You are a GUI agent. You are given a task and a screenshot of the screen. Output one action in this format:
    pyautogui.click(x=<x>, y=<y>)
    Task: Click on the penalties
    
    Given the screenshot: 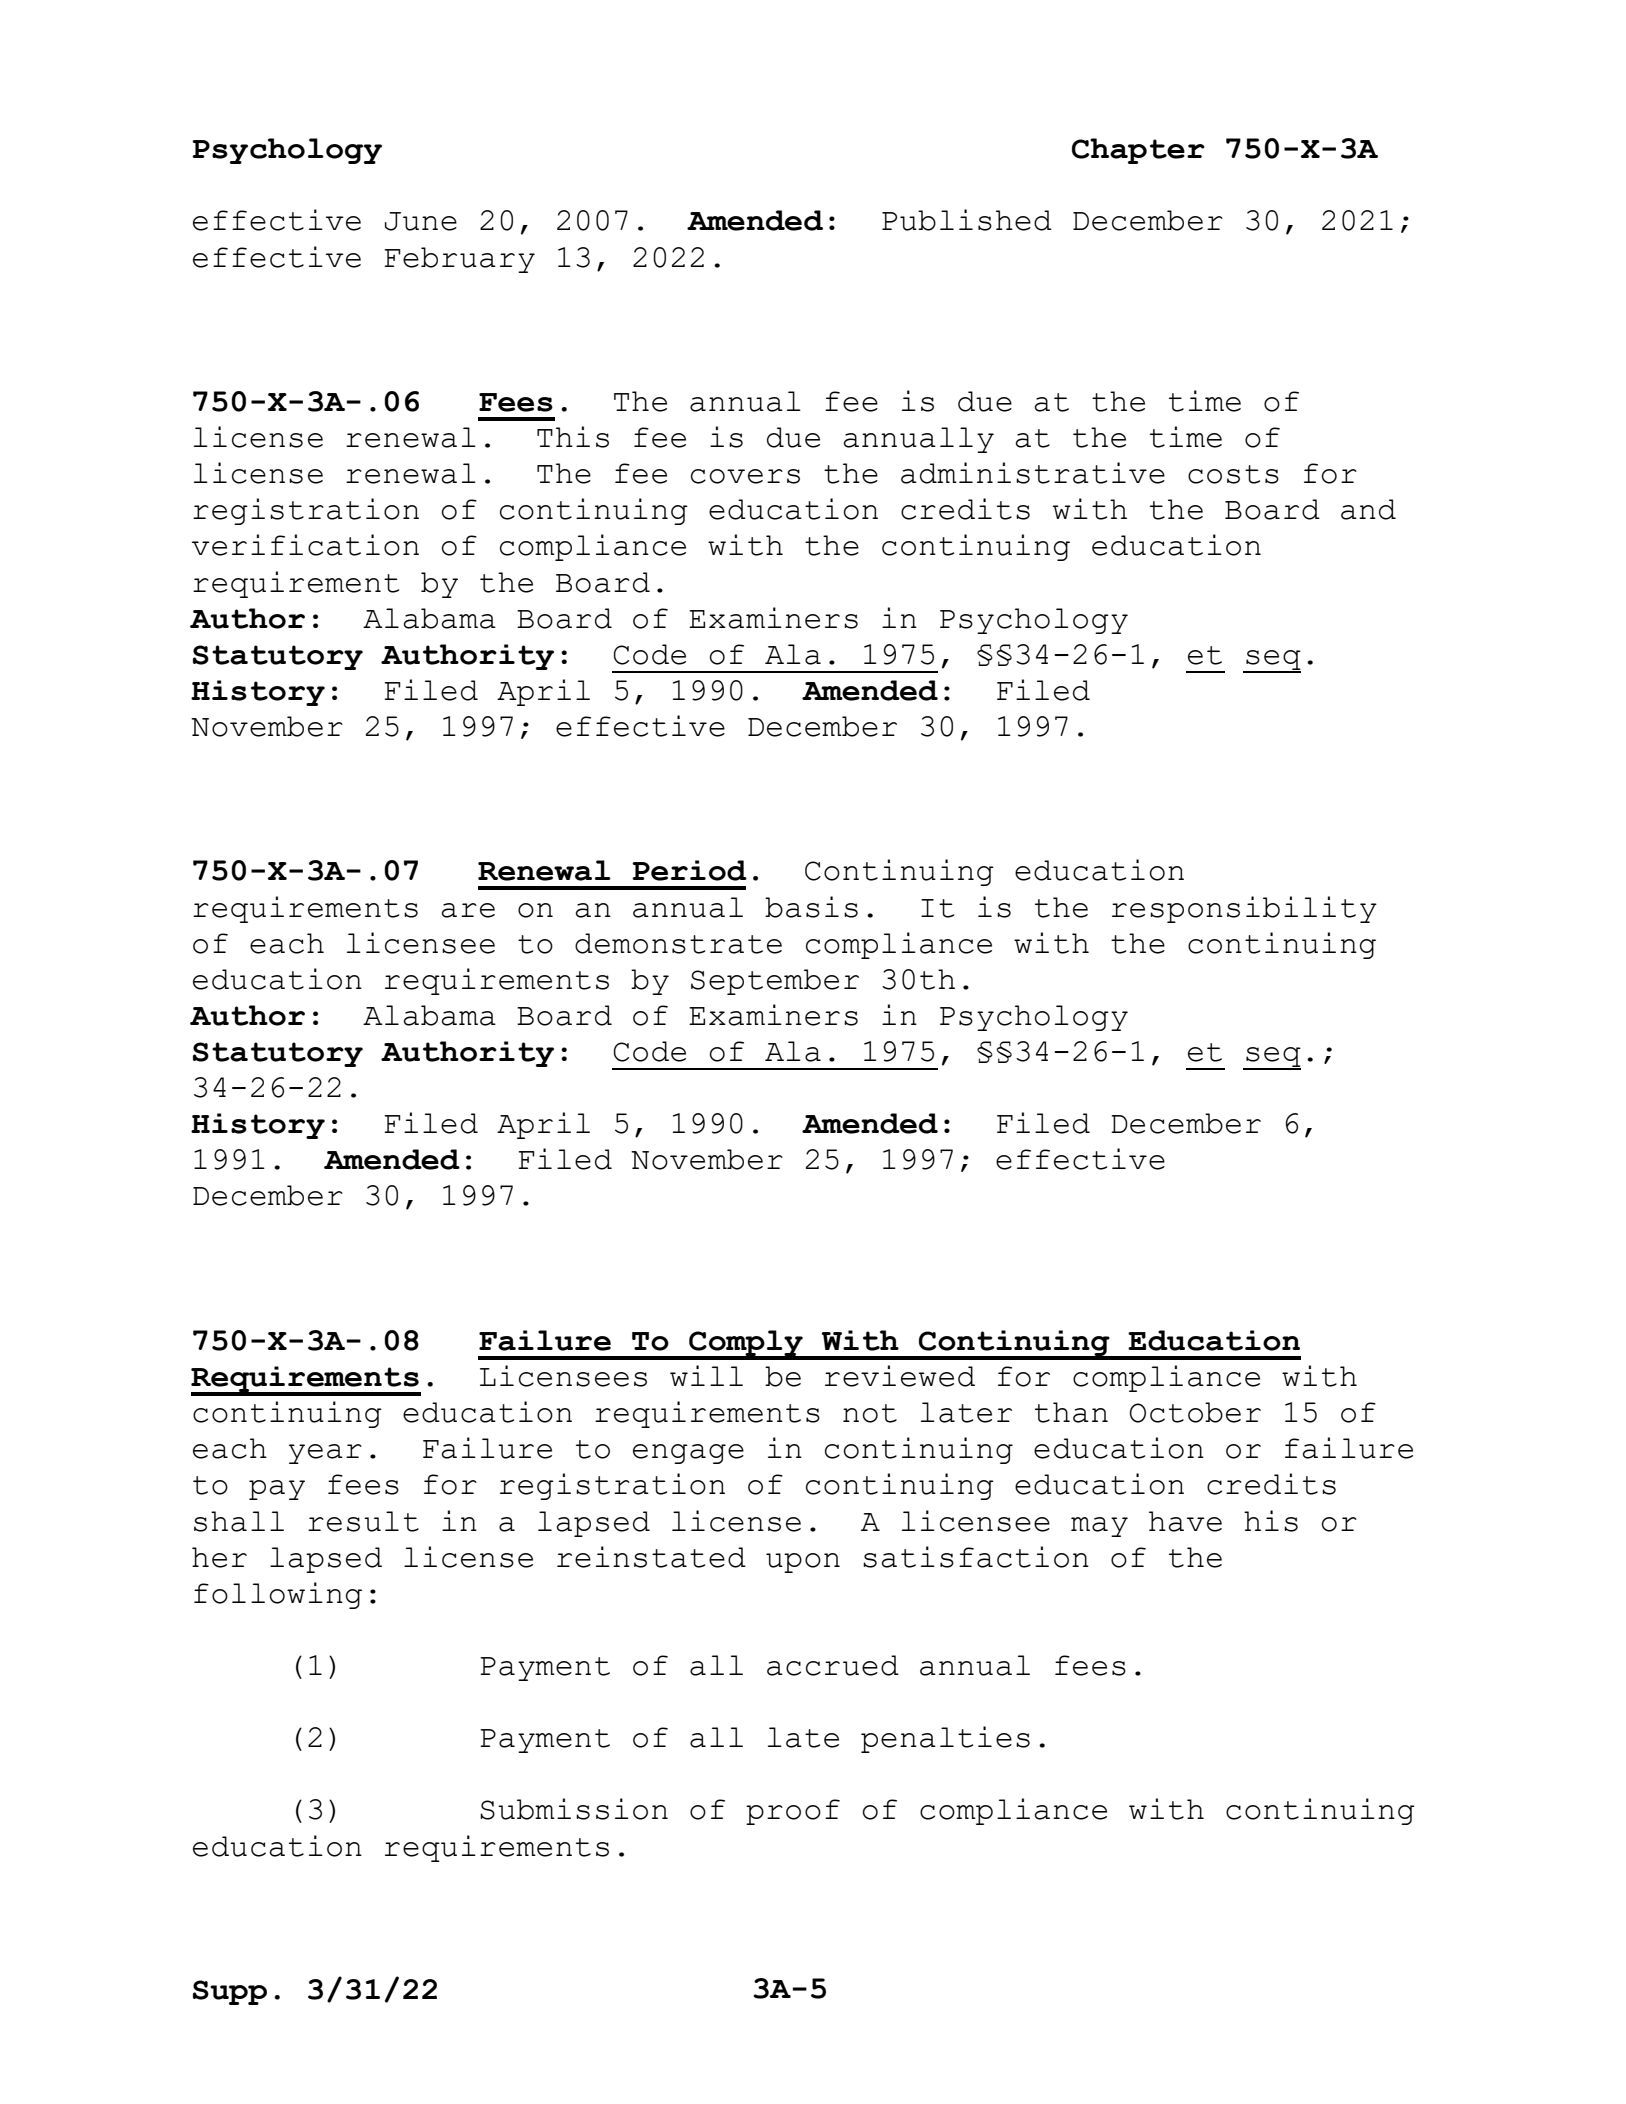 What is the action you would take?
    pyautogui.click(x=945, y=1739)
